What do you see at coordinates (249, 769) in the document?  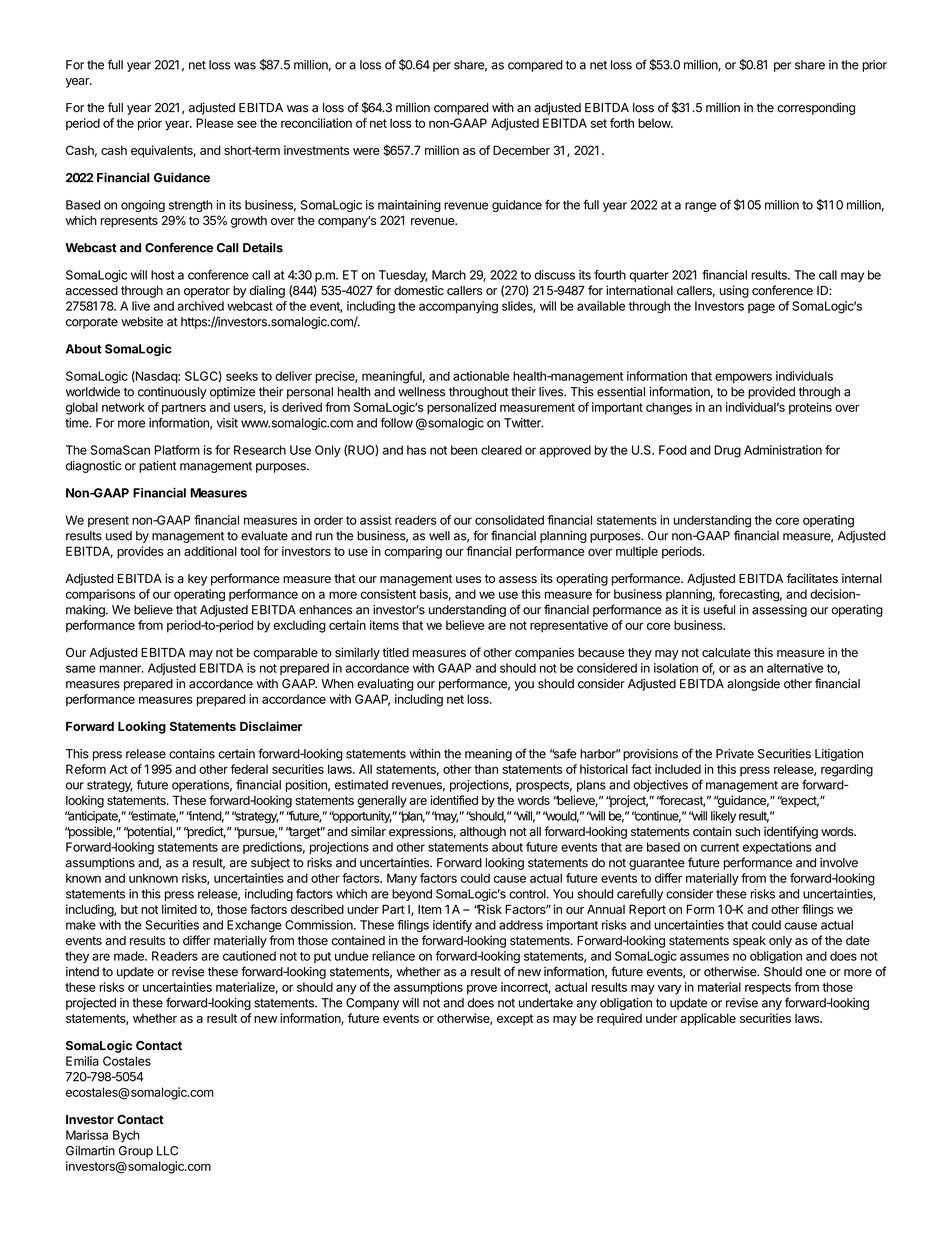 I see `federal` at bounding box center [249, 769].
